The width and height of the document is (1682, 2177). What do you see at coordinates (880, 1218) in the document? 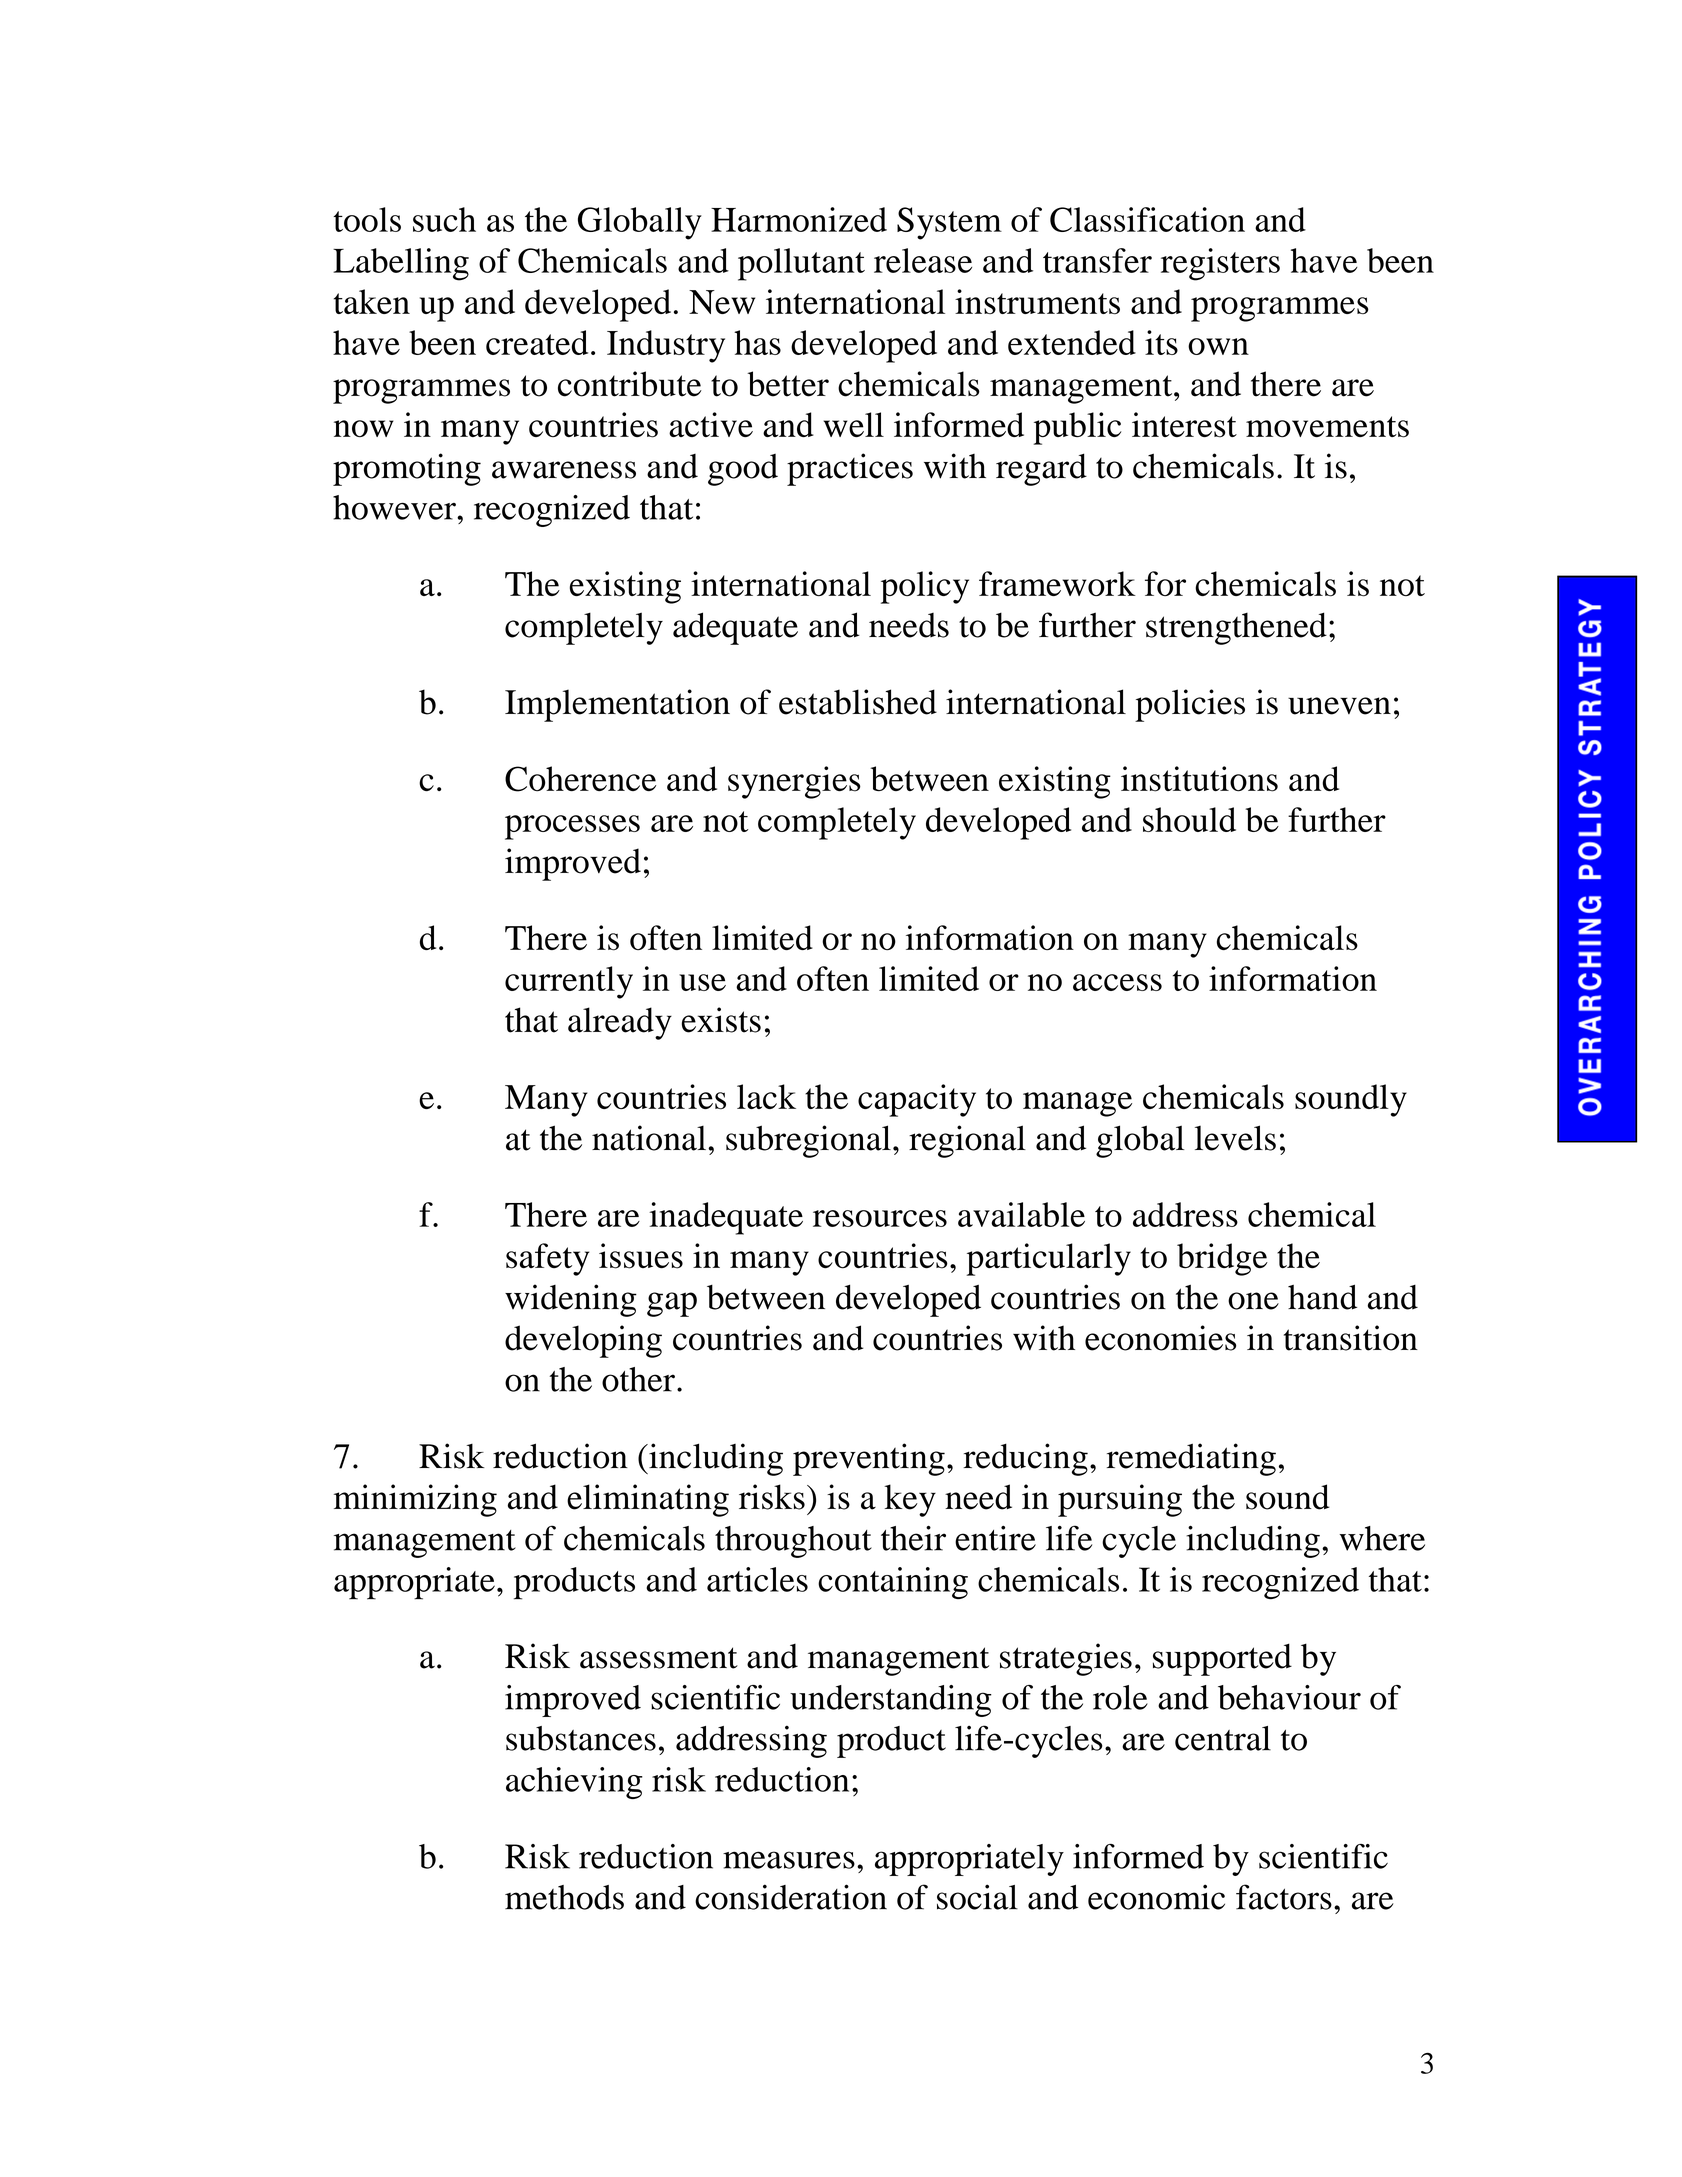
I see `resources` at bounding box center [880, 1218].
